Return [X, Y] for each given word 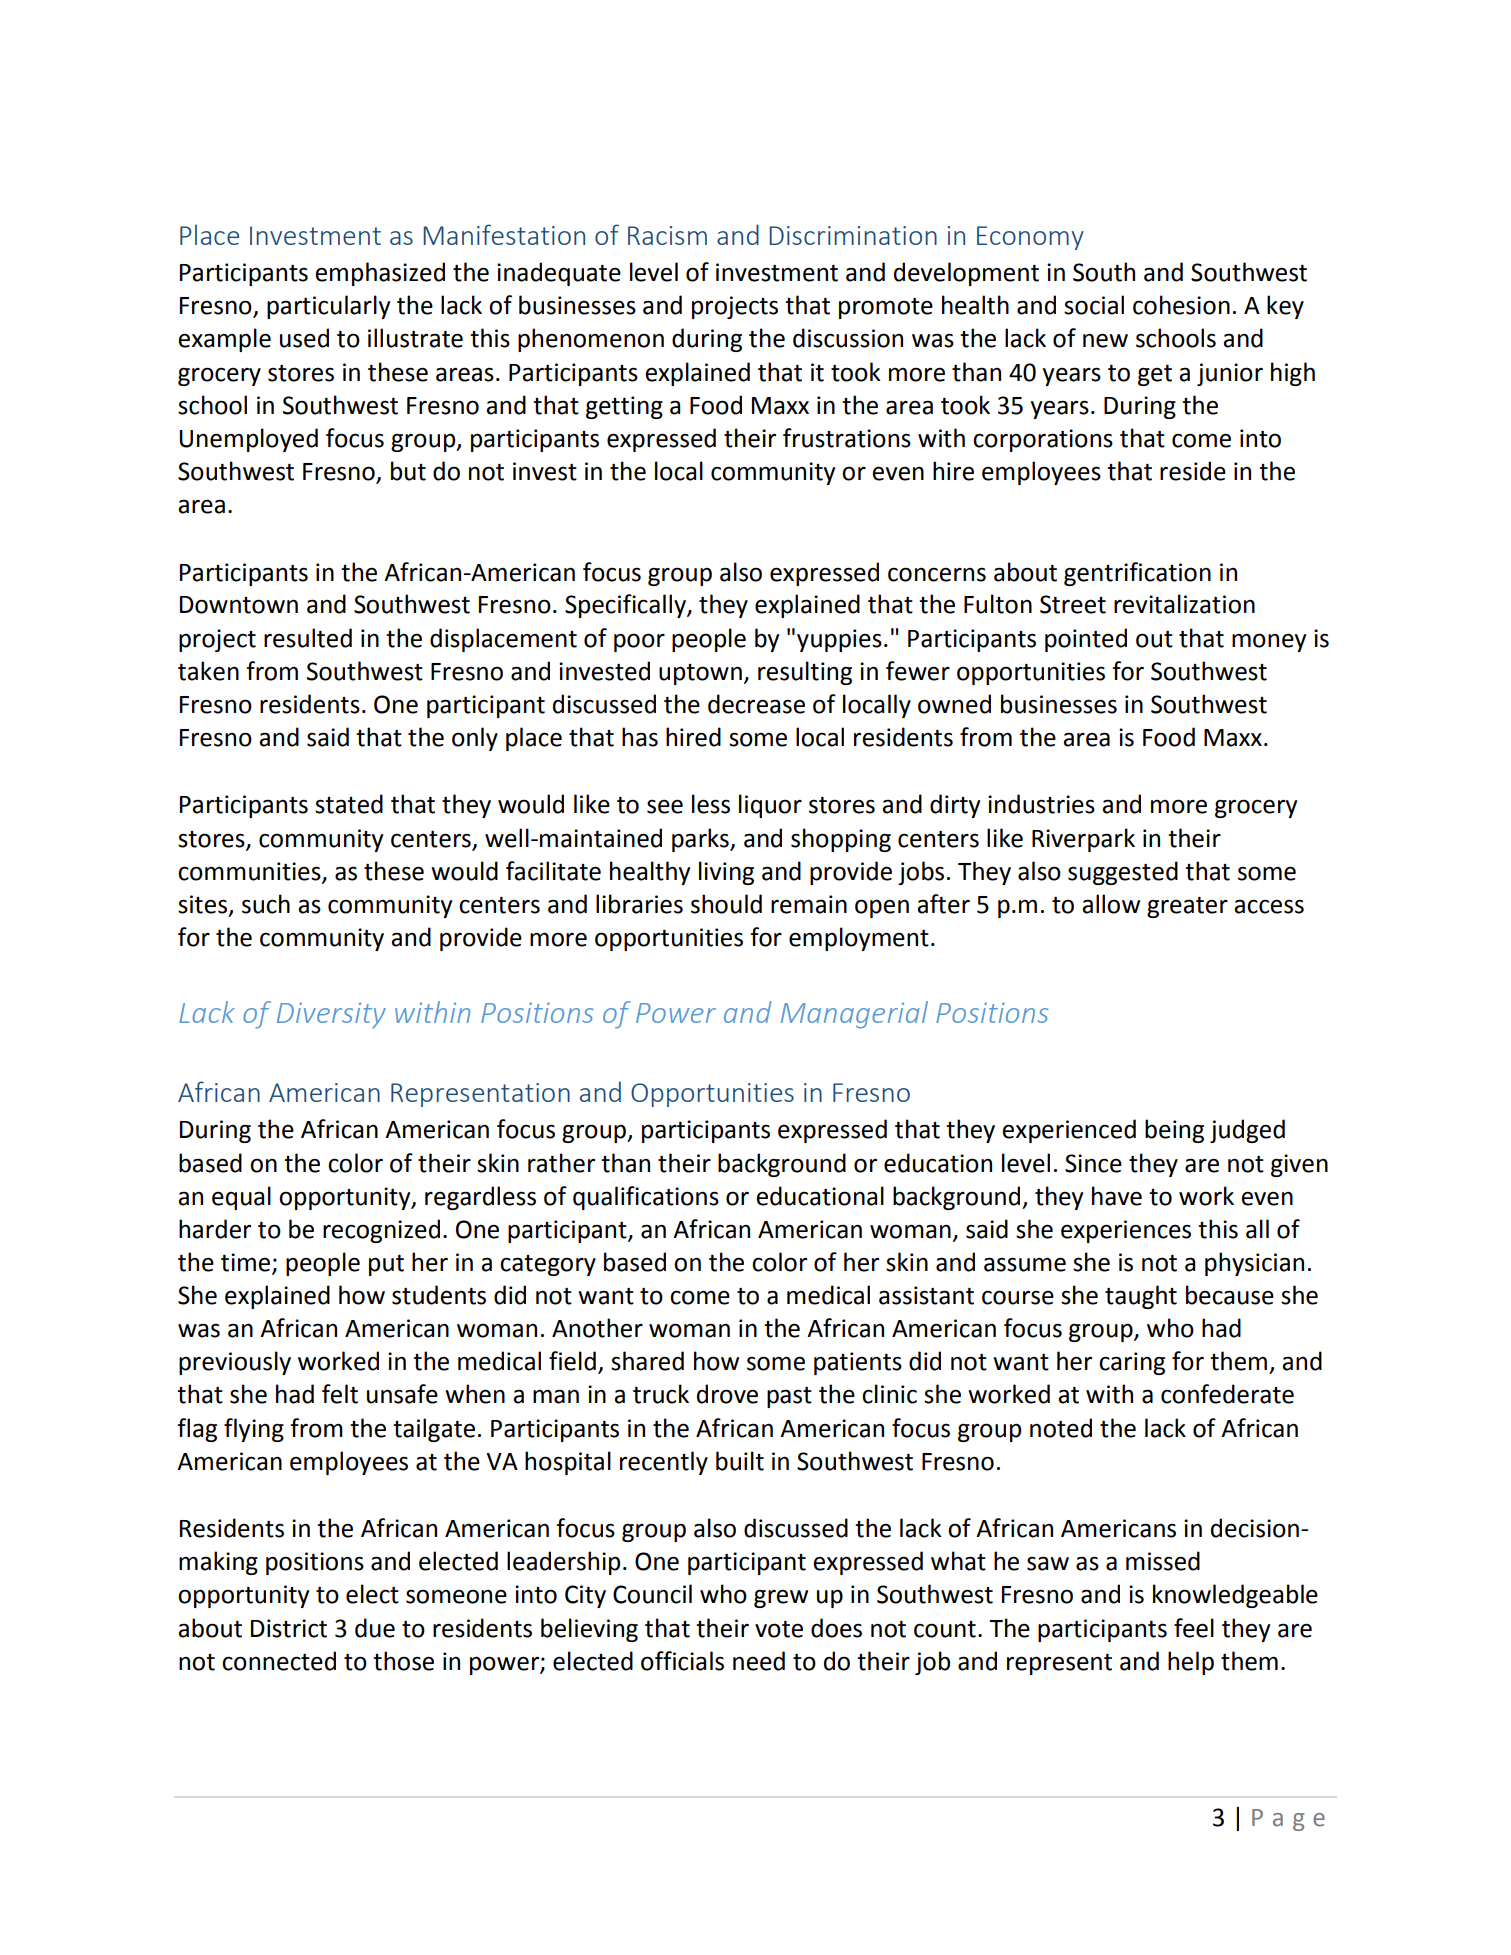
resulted [308, 638]
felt [340, 1394]
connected [279, 1661]
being [1174, 1131]
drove [727, 1394]
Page [1288, 1820]
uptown [700, 674]
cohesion [1181, 305]
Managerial [854, 1015]
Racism [667, 235]
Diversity [331, 1015]
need [759, 1661]
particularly [328, 307]
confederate [1227, 1394]
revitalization [1184, 604]
